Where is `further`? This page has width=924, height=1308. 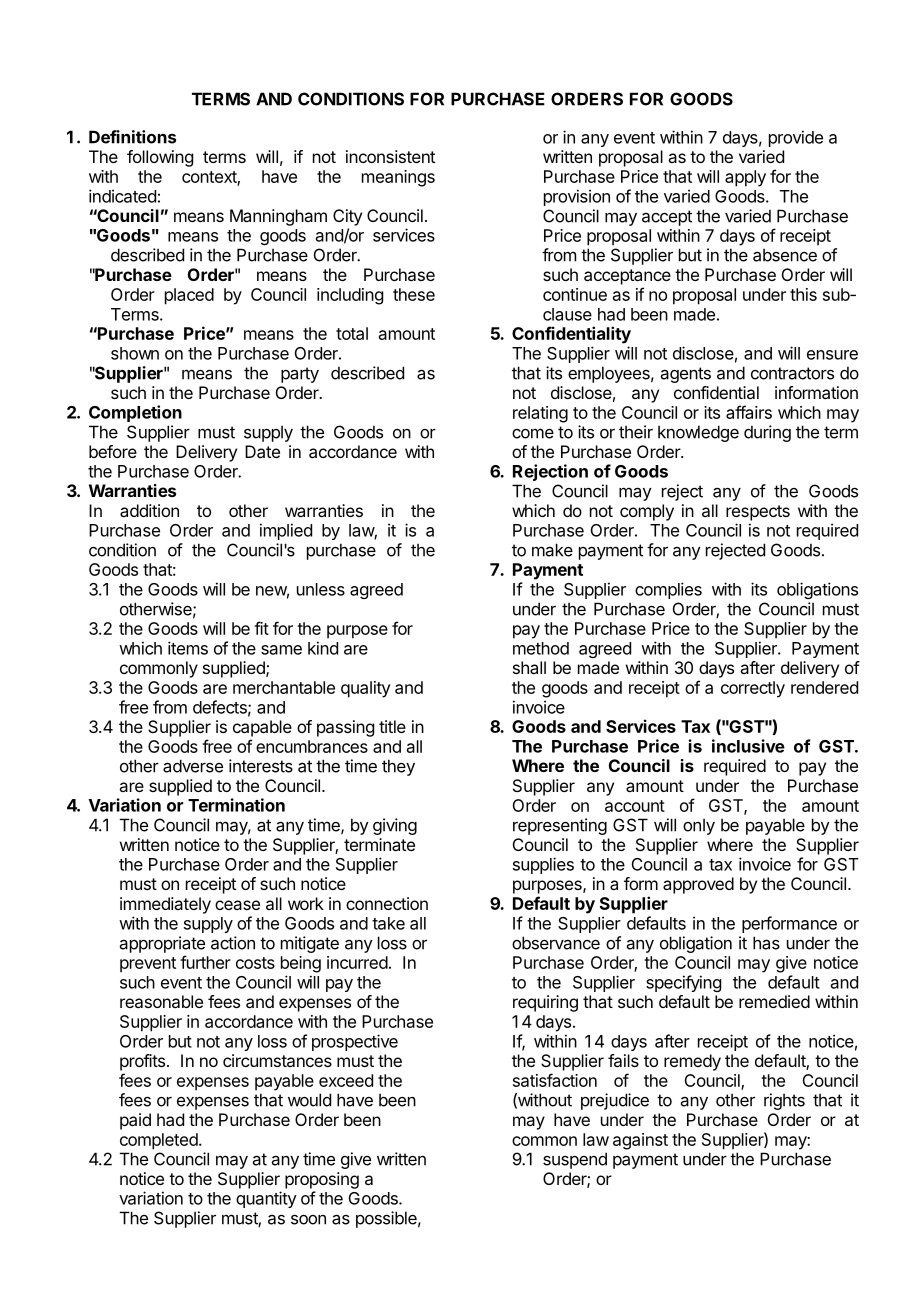
further is located at coordinates (205, 962).
